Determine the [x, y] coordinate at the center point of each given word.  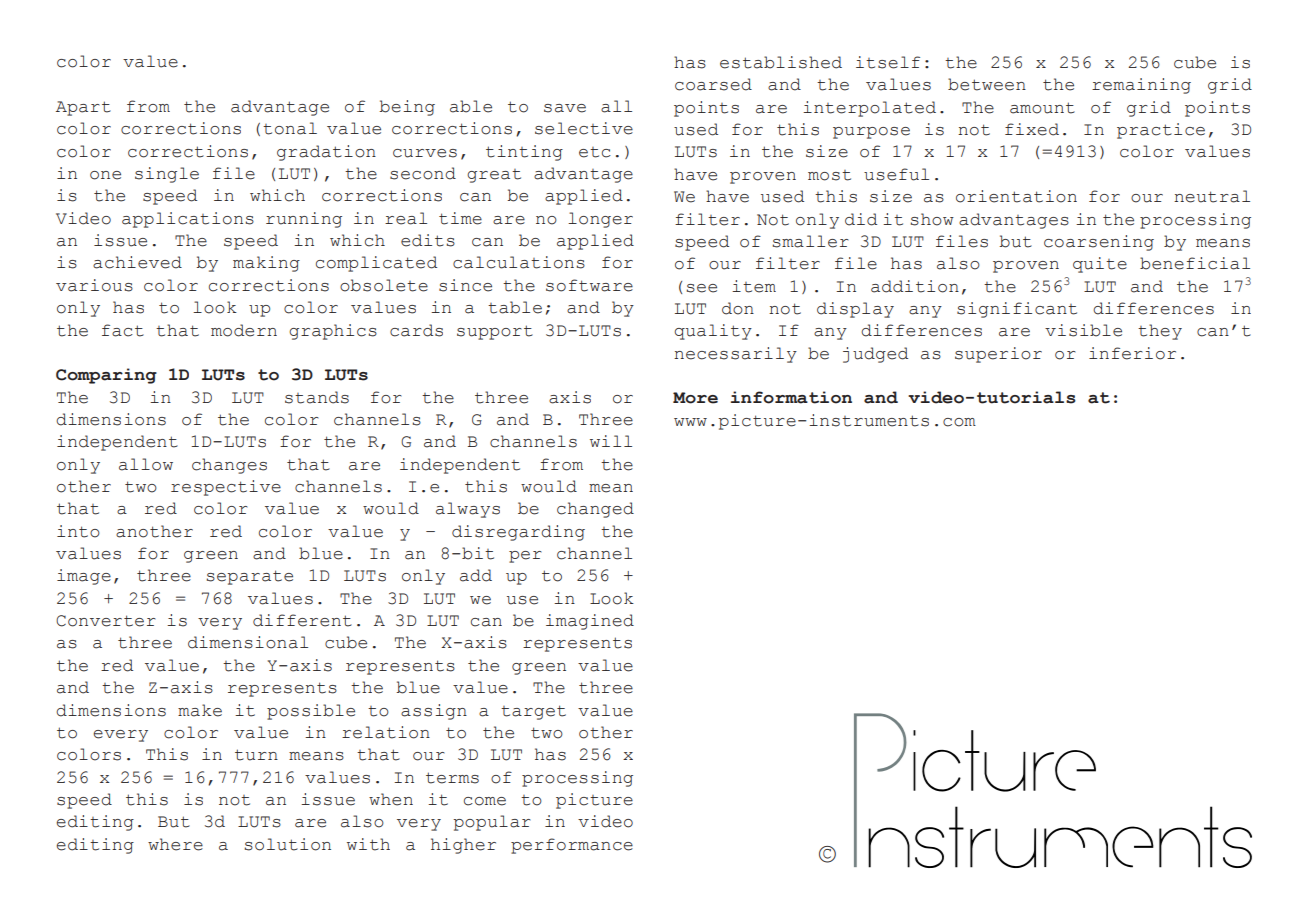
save [565, 108]
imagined [590, 622]
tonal [290, 128]
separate [249, 577]
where [175, 844]
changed [595, 510]
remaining [1141, 86]
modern [244, 330]
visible [1083, 330]
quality [713, 332]
